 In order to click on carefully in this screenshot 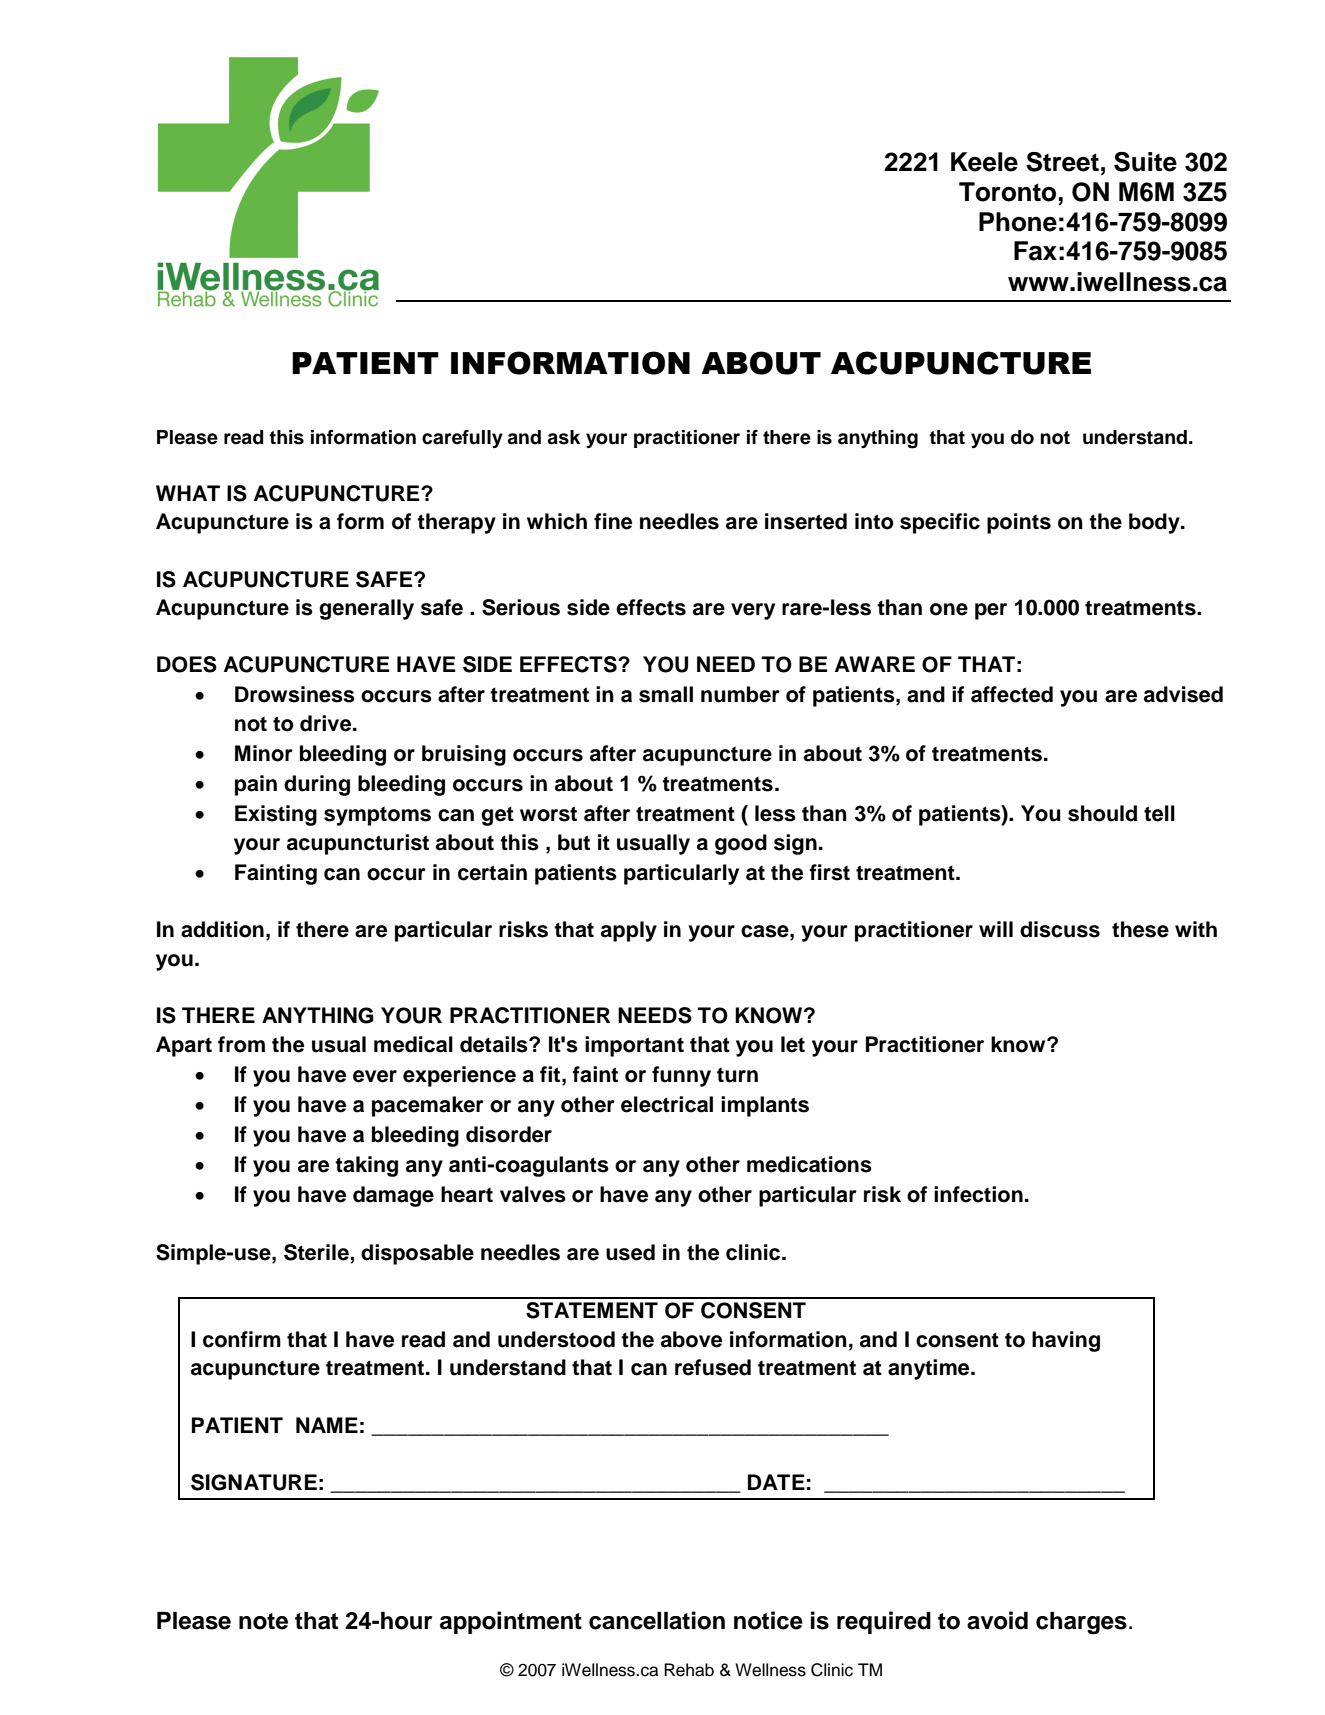, I will do `click(462, 439)`.
